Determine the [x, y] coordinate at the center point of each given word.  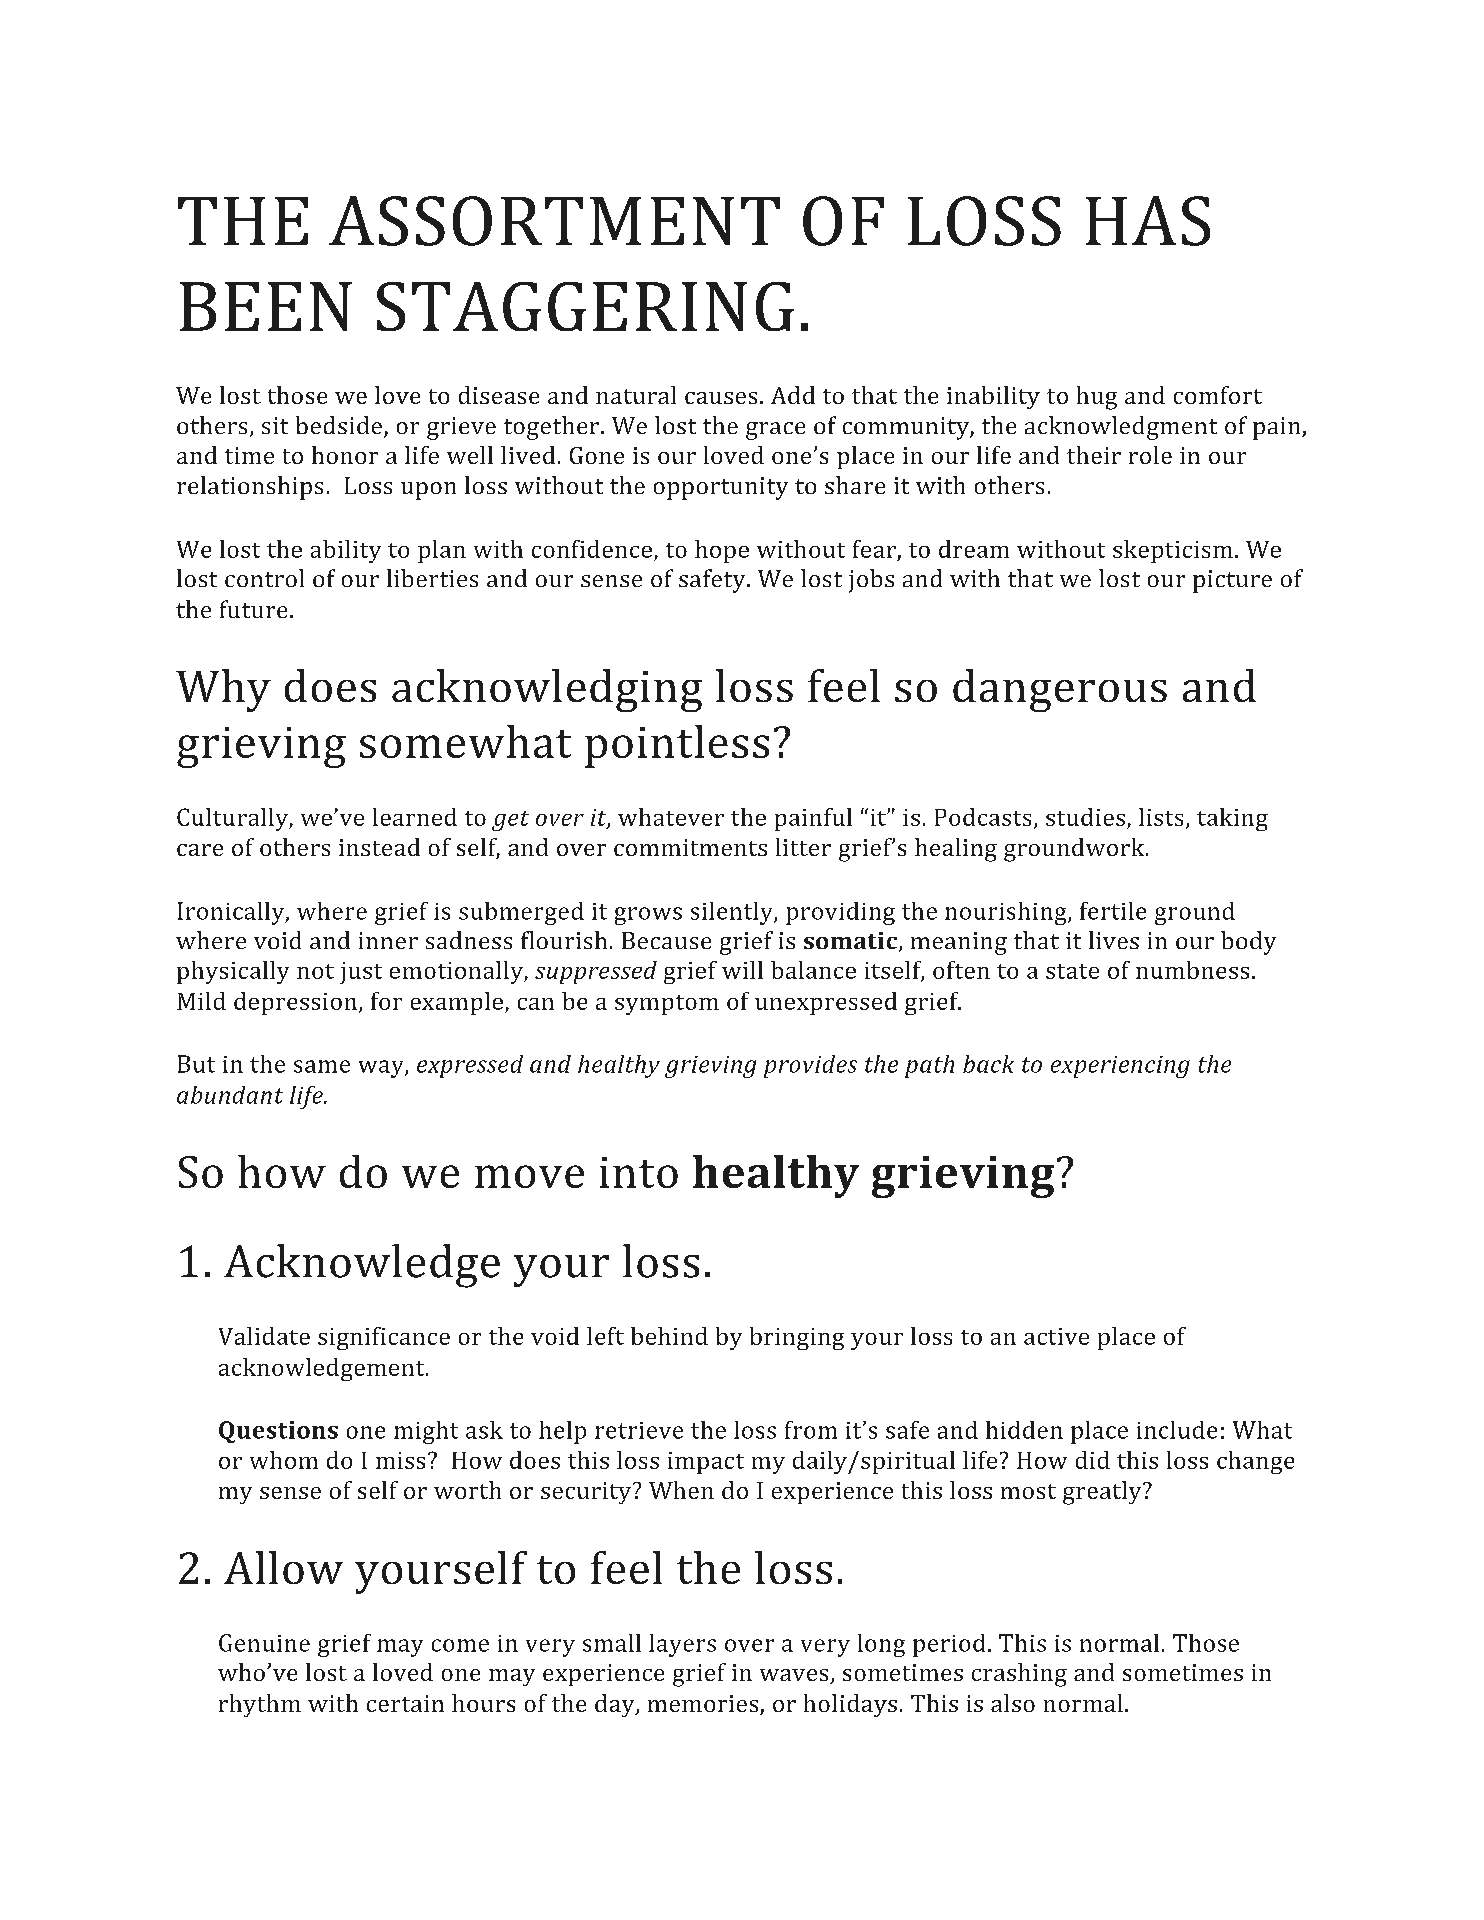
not [315, 971]
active [1056, 1336]
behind [669, 1336]
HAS [1148, 221]
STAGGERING [585, 306]
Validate [264, 1336]
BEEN [266, 306]
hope [722, 551]
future [253, 609]
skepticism [1173, 551]
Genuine [264, 1643]
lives [1114, 940]
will [742, 970]
